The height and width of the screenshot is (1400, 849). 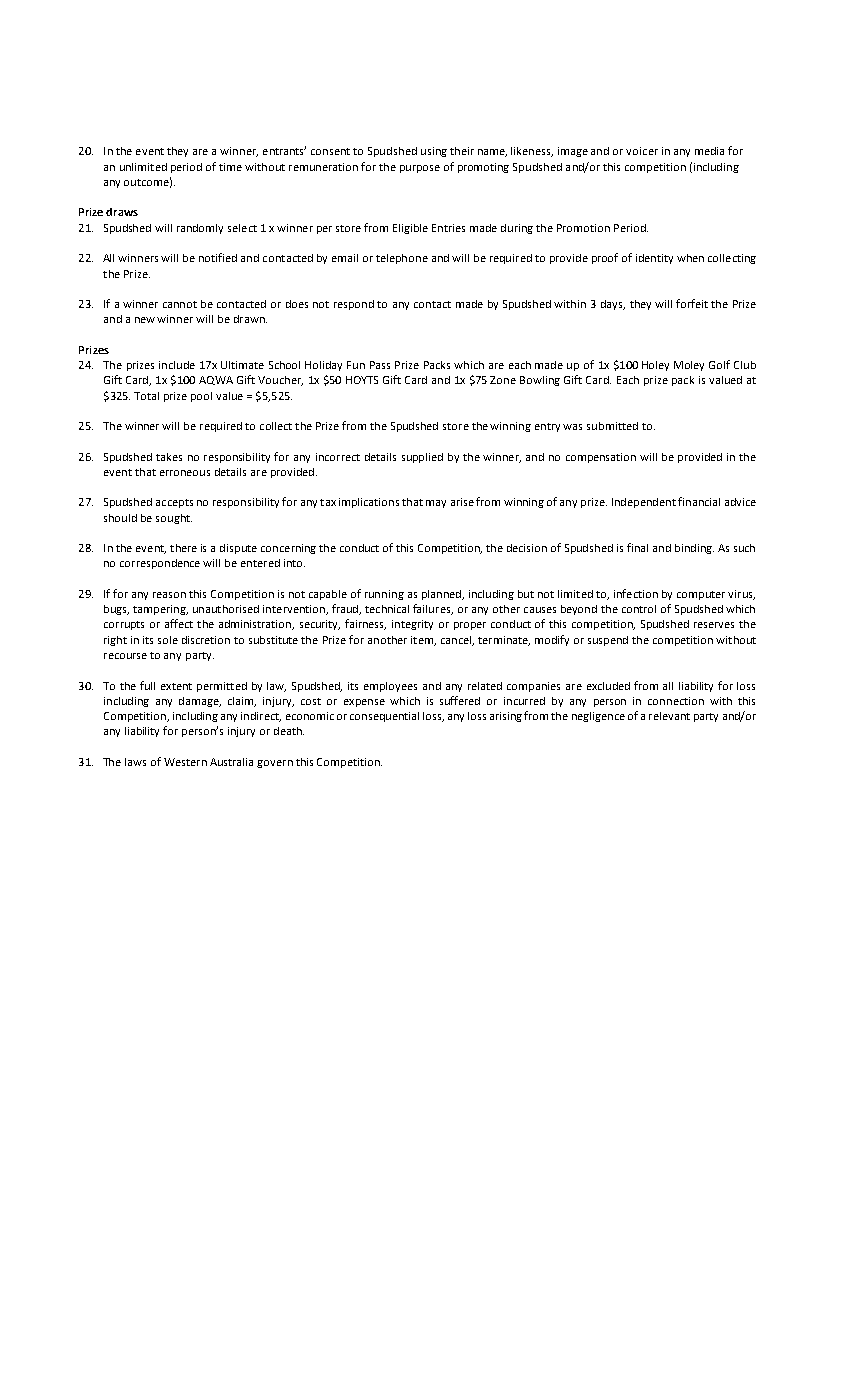 I want to click on Western, so click(x=185, y=762).
